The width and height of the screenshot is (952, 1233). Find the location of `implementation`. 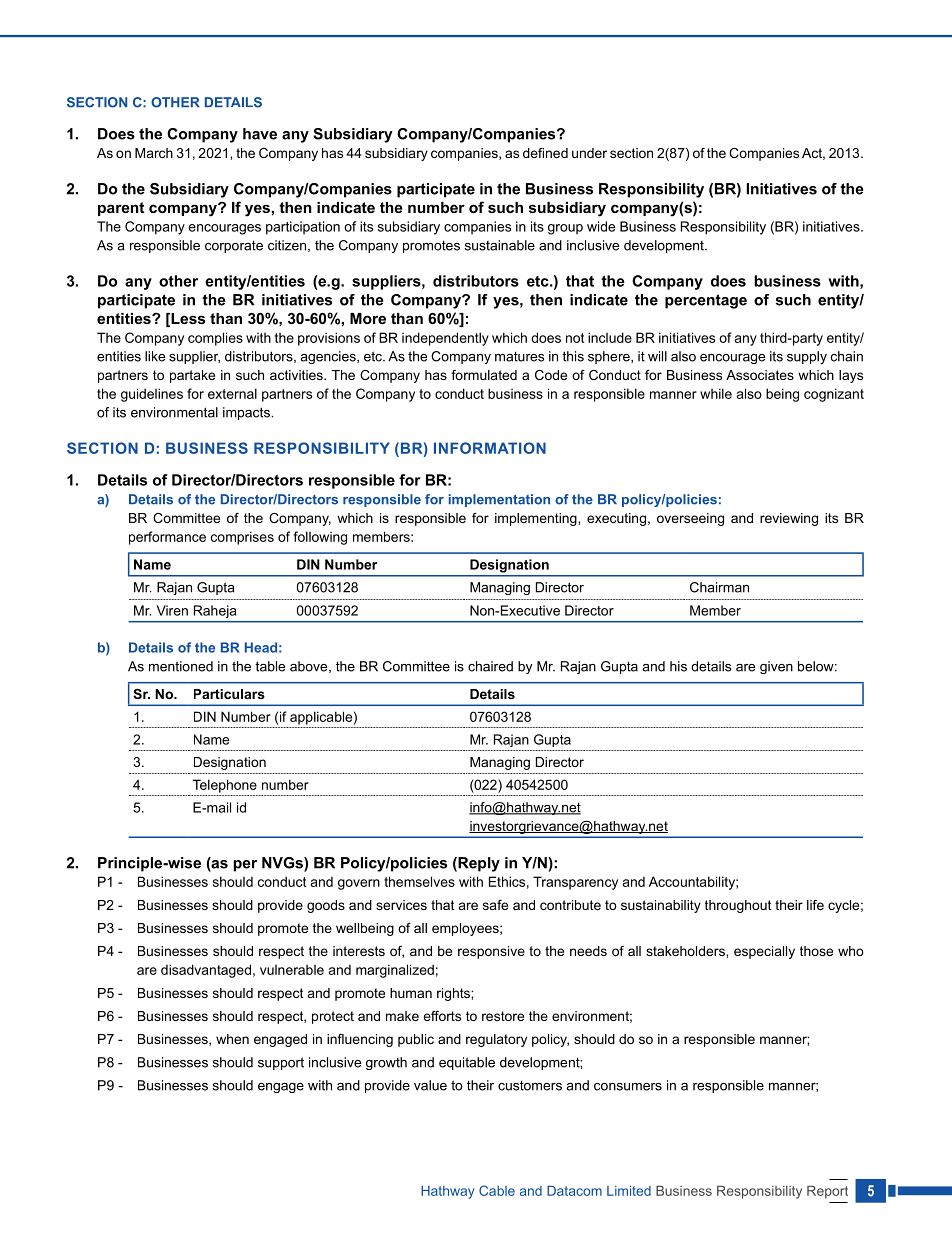

implementation is located at coordinates (499, 500).
